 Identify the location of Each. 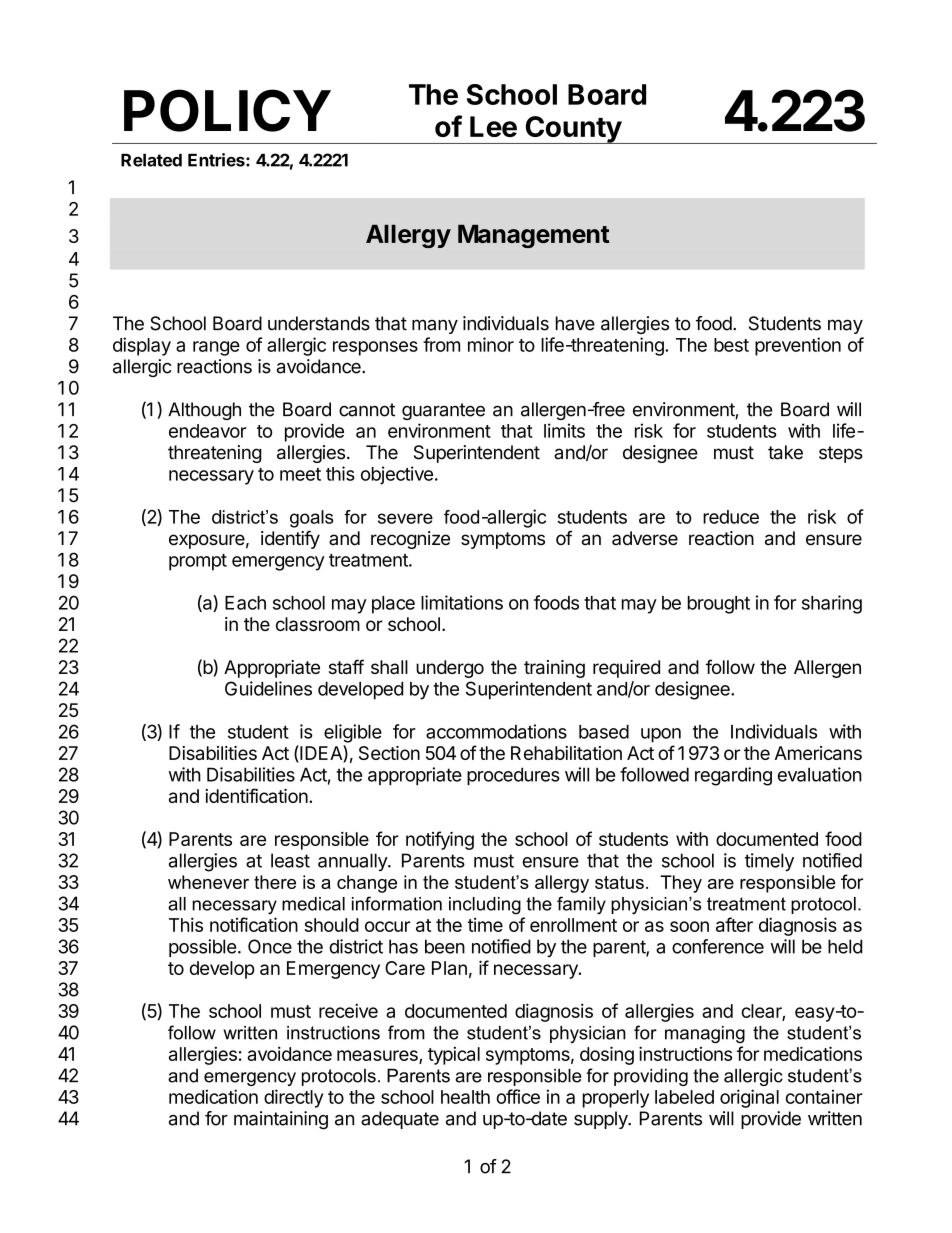
(245, 603).
